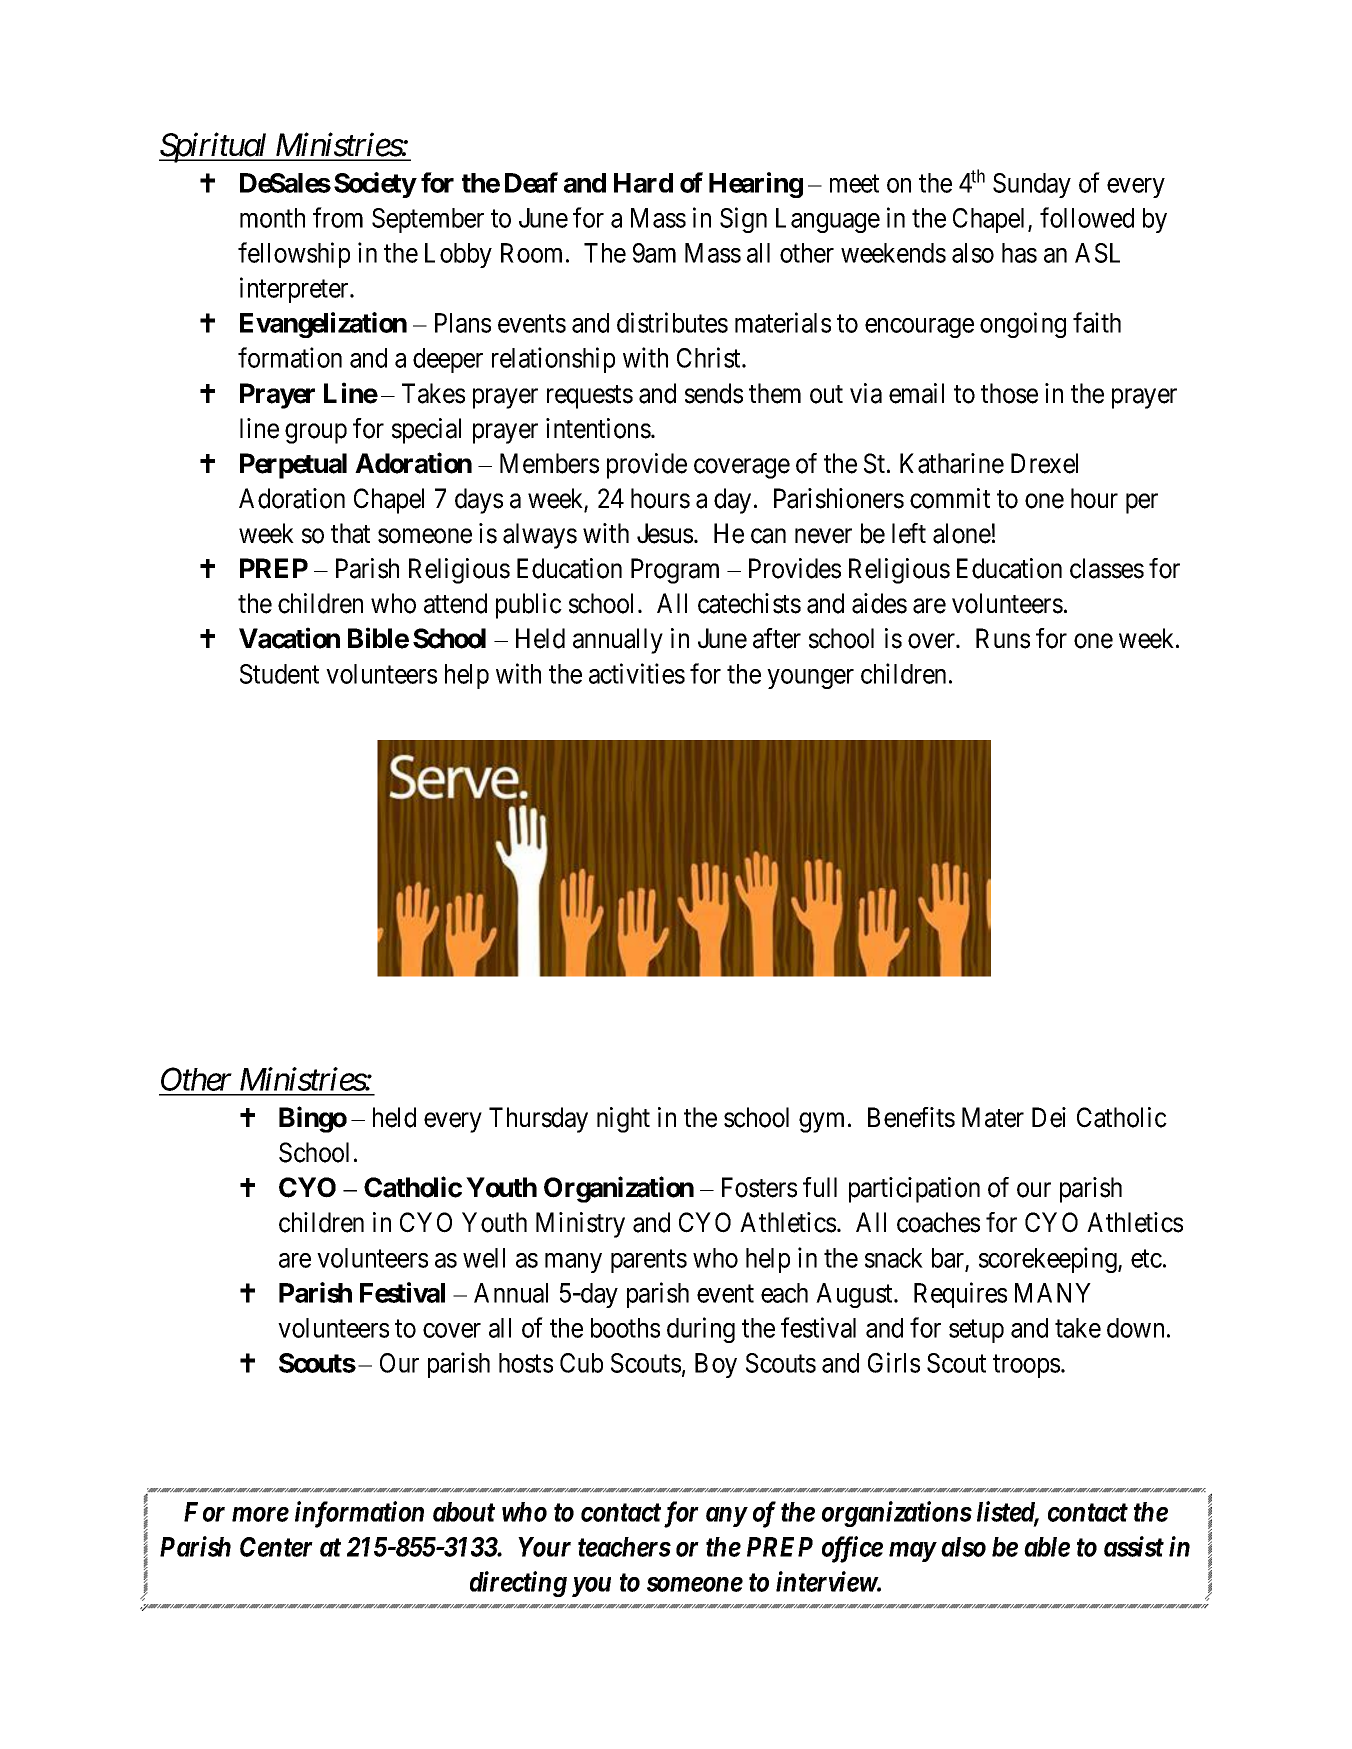  I want to click on Hard, so click(643, 183).
